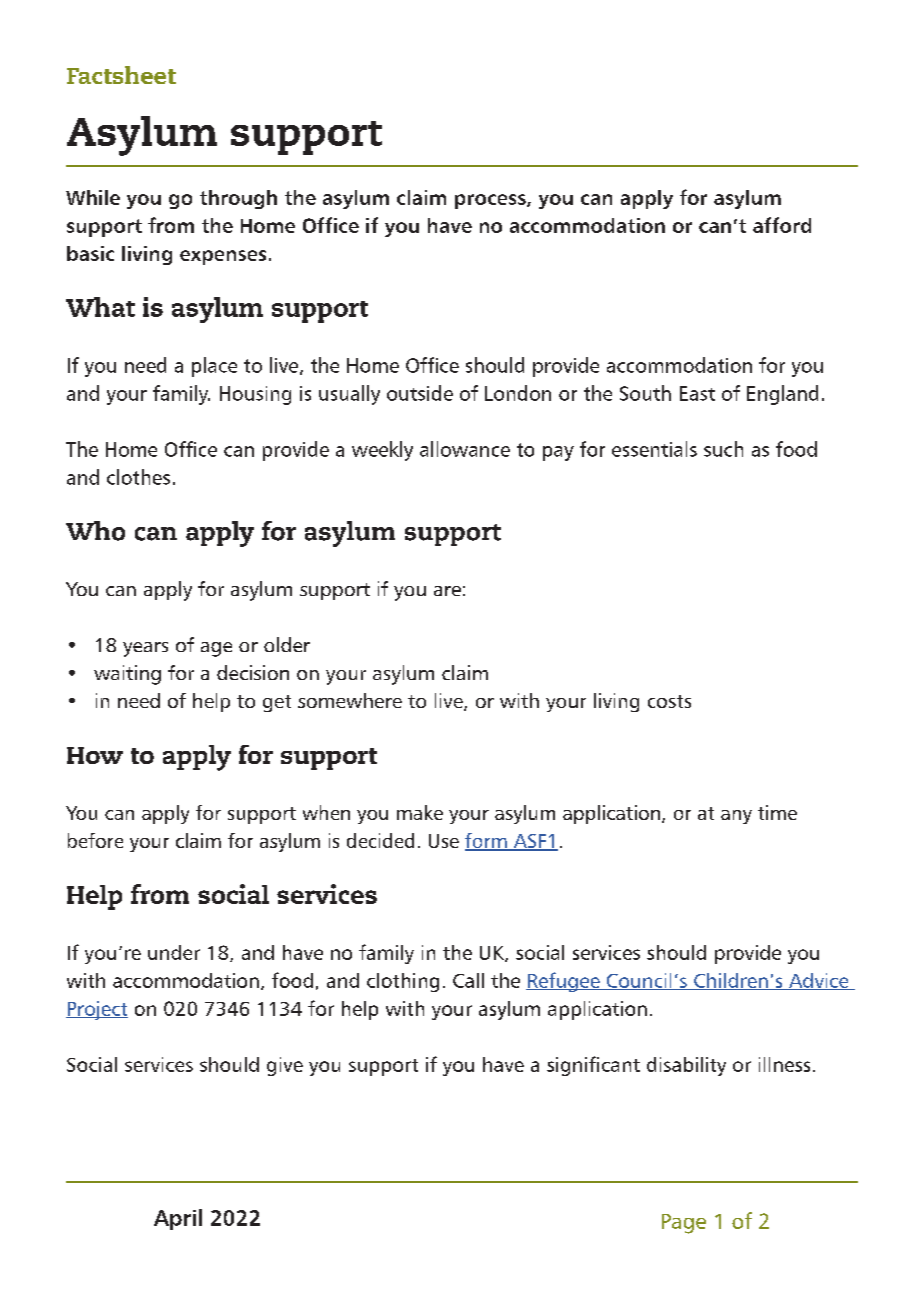 The image size is (924, 1308). Describe the element at coordinates (174, 952) in the screenshot. I see `under` at that location.
